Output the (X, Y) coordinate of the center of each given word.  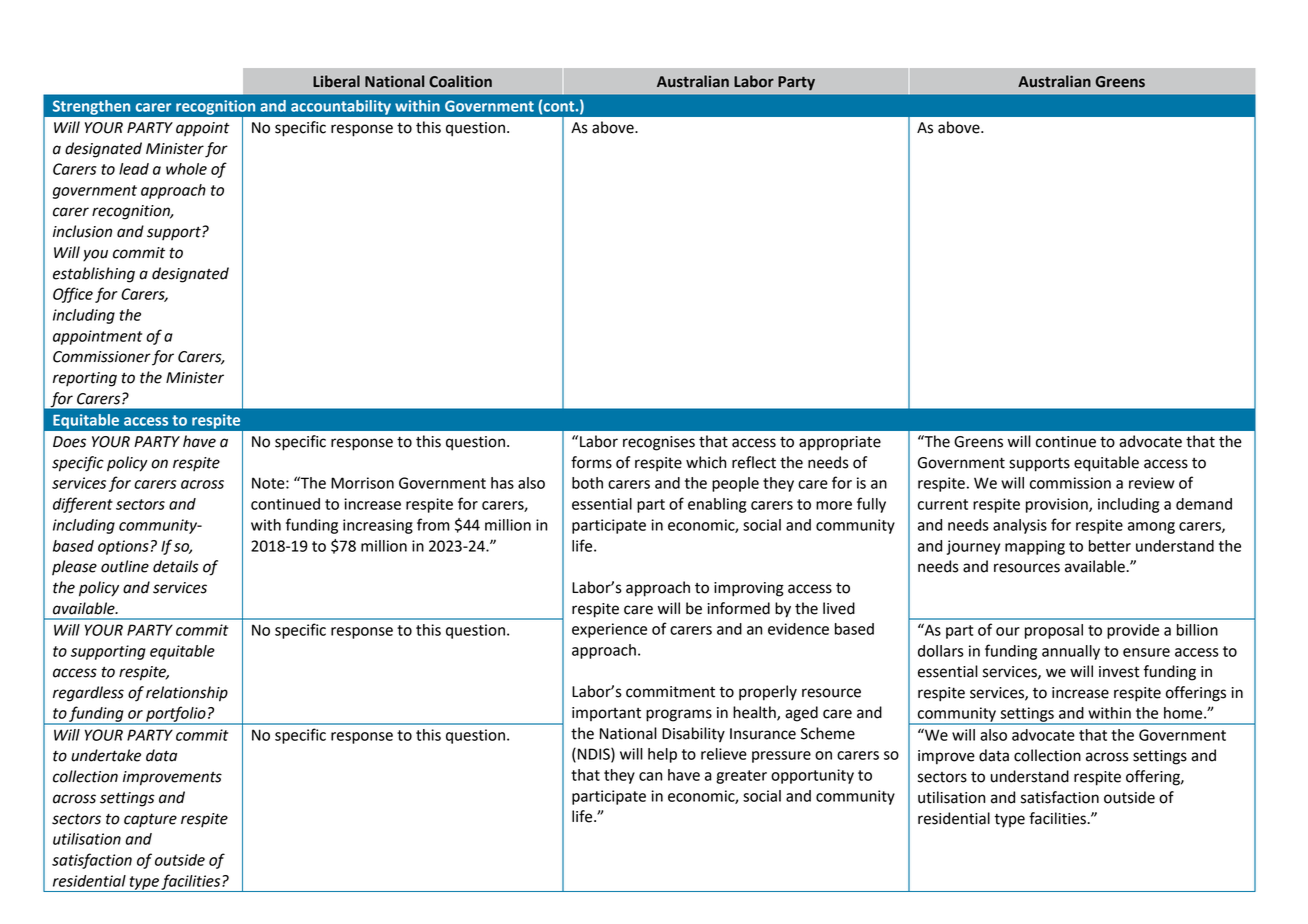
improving (749, 589)
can (650, 776)
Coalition (460, 81)
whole (186, 169)
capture (150, 820)
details (176, 566)
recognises (659, 443)
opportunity (812, 776)
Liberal (336, 81)
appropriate (840, 443)
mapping (1035, 547)
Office (73, 295)
